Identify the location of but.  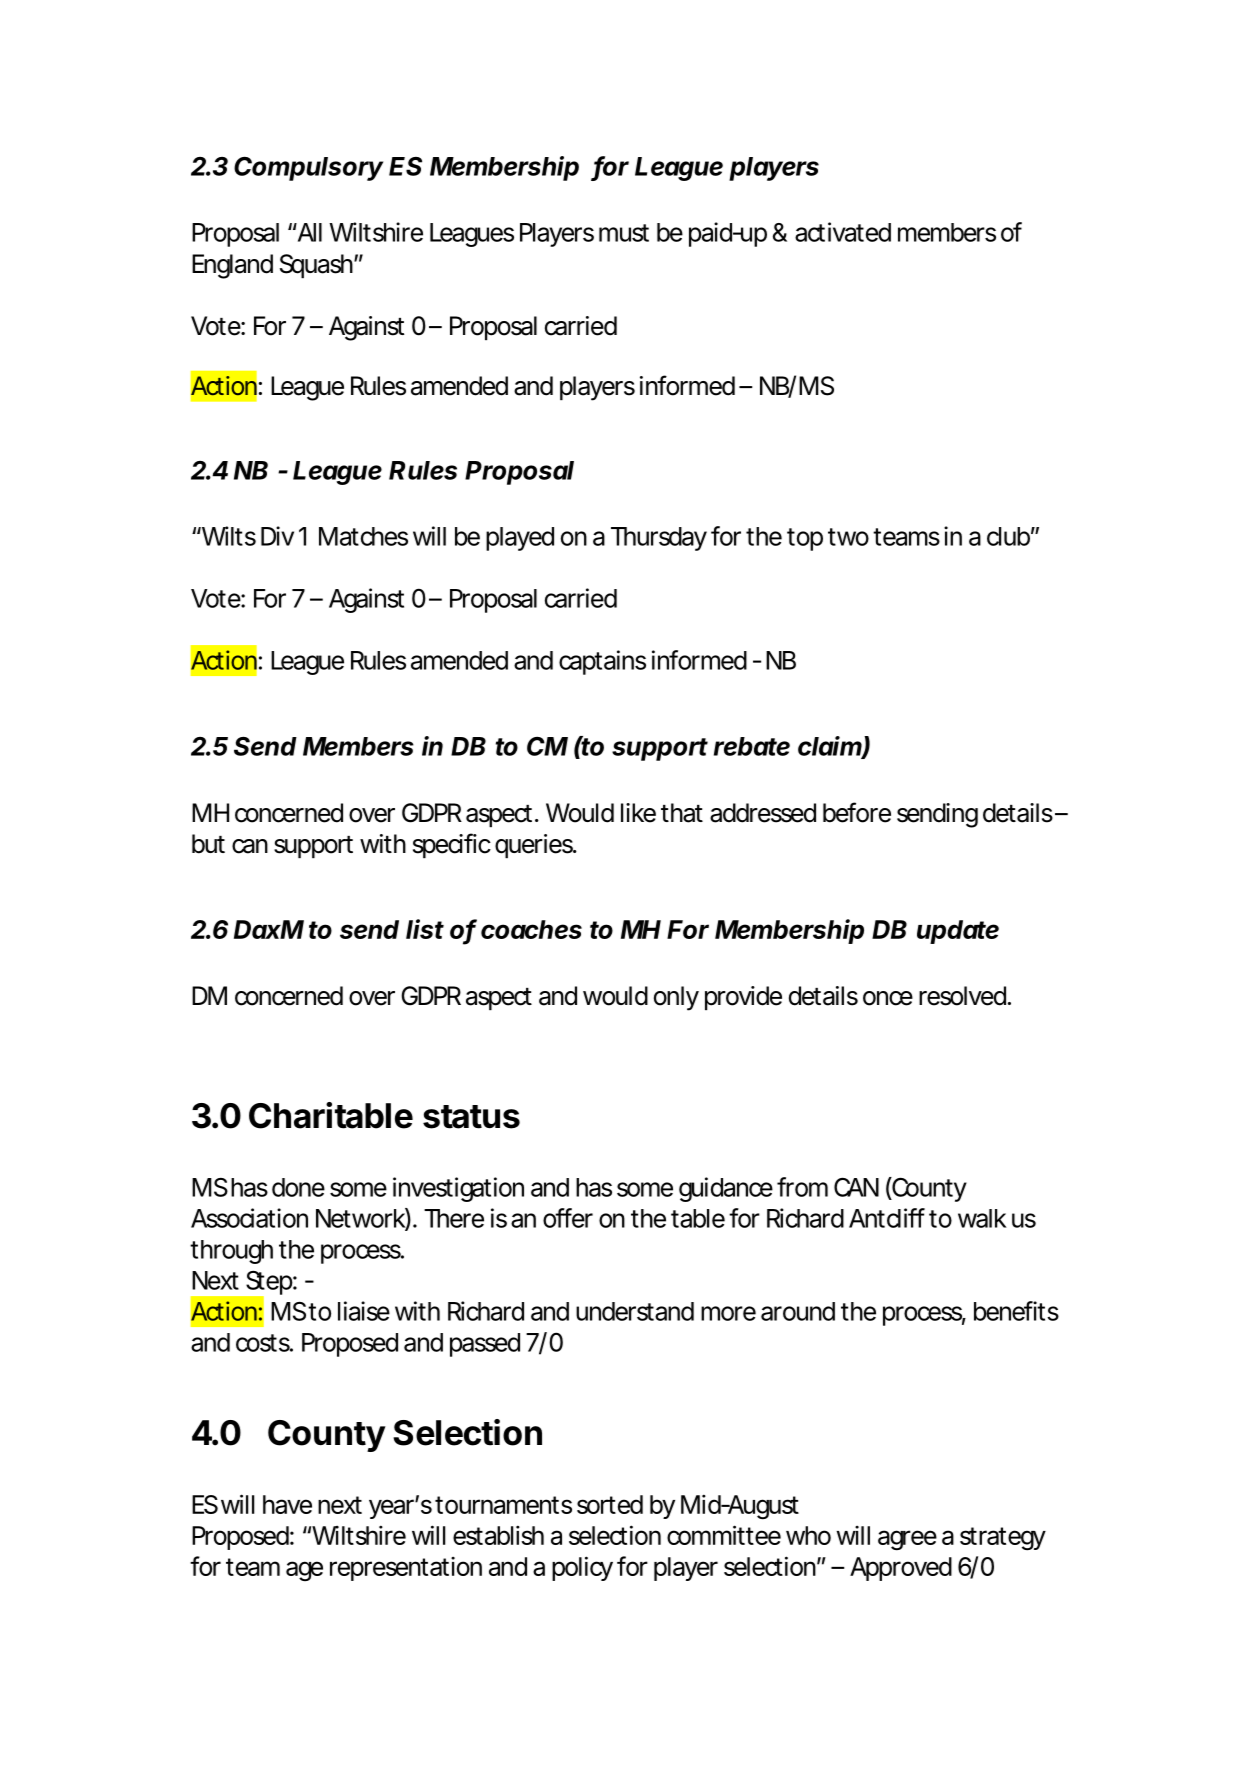
(208, 844).
